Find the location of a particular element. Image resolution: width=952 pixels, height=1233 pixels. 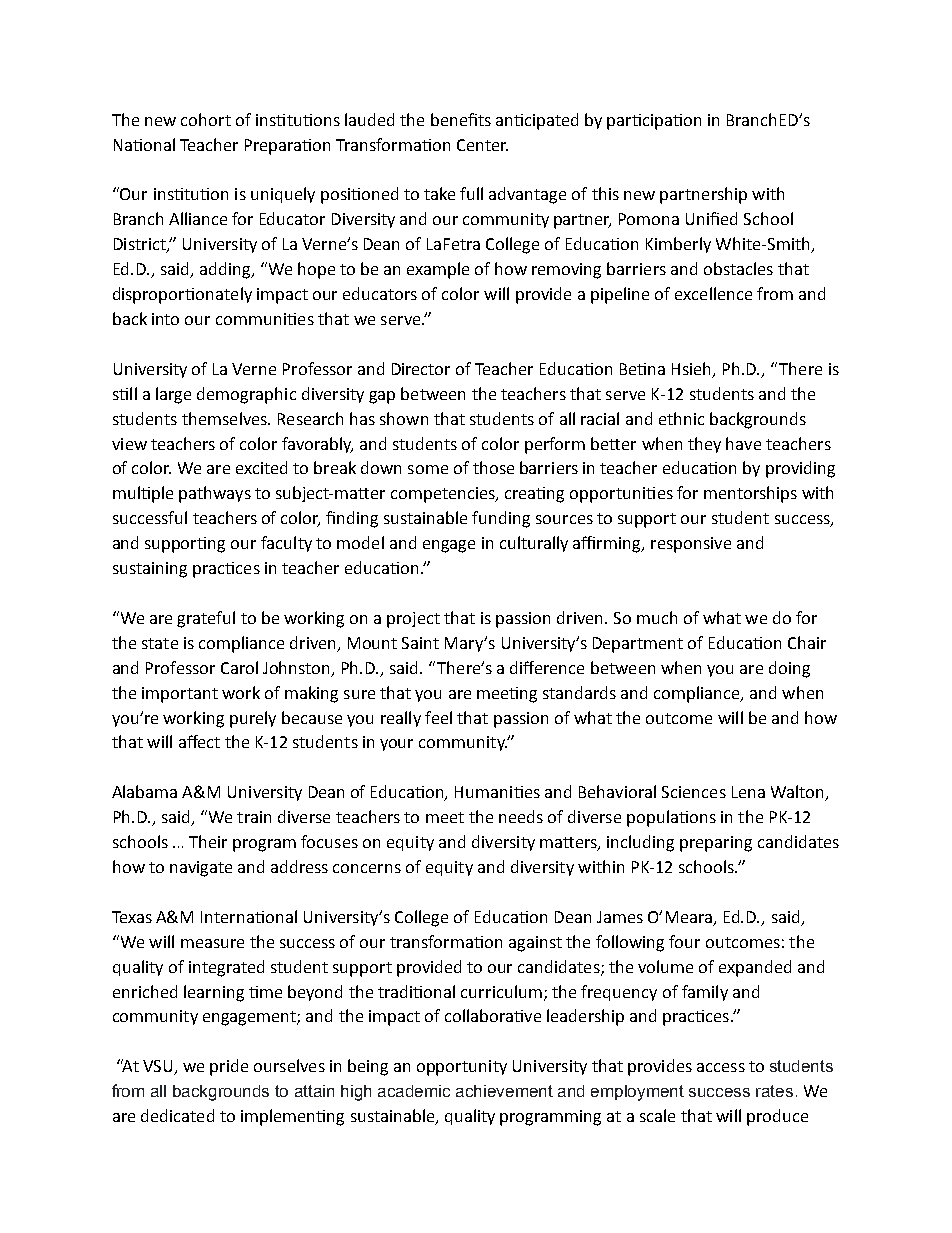

Pomona is located at coordinates (649, 219).
